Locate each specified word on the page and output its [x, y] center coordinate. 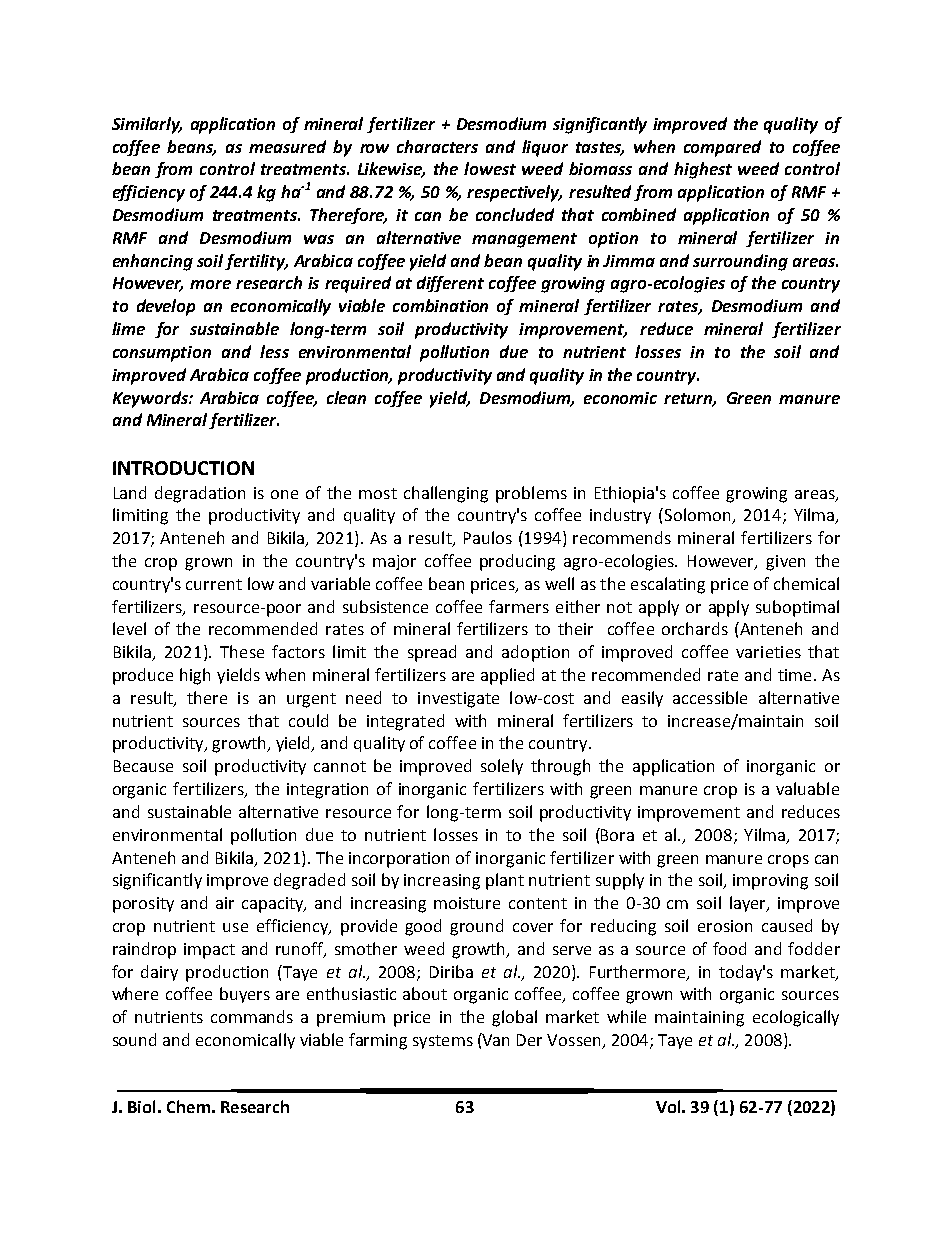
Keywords [151, 399]
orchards [695, 628]
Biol [141, 1106]
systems [443, 1042]
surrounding [740, 262]
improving [770, 882]
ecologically [796, 1018]
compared [722, 148]
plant [505, 881]
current [214, 584]
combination [440, 305]
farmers [519, 606]
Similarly [147, 125]
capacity [274, 905]
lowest [490, 168]
